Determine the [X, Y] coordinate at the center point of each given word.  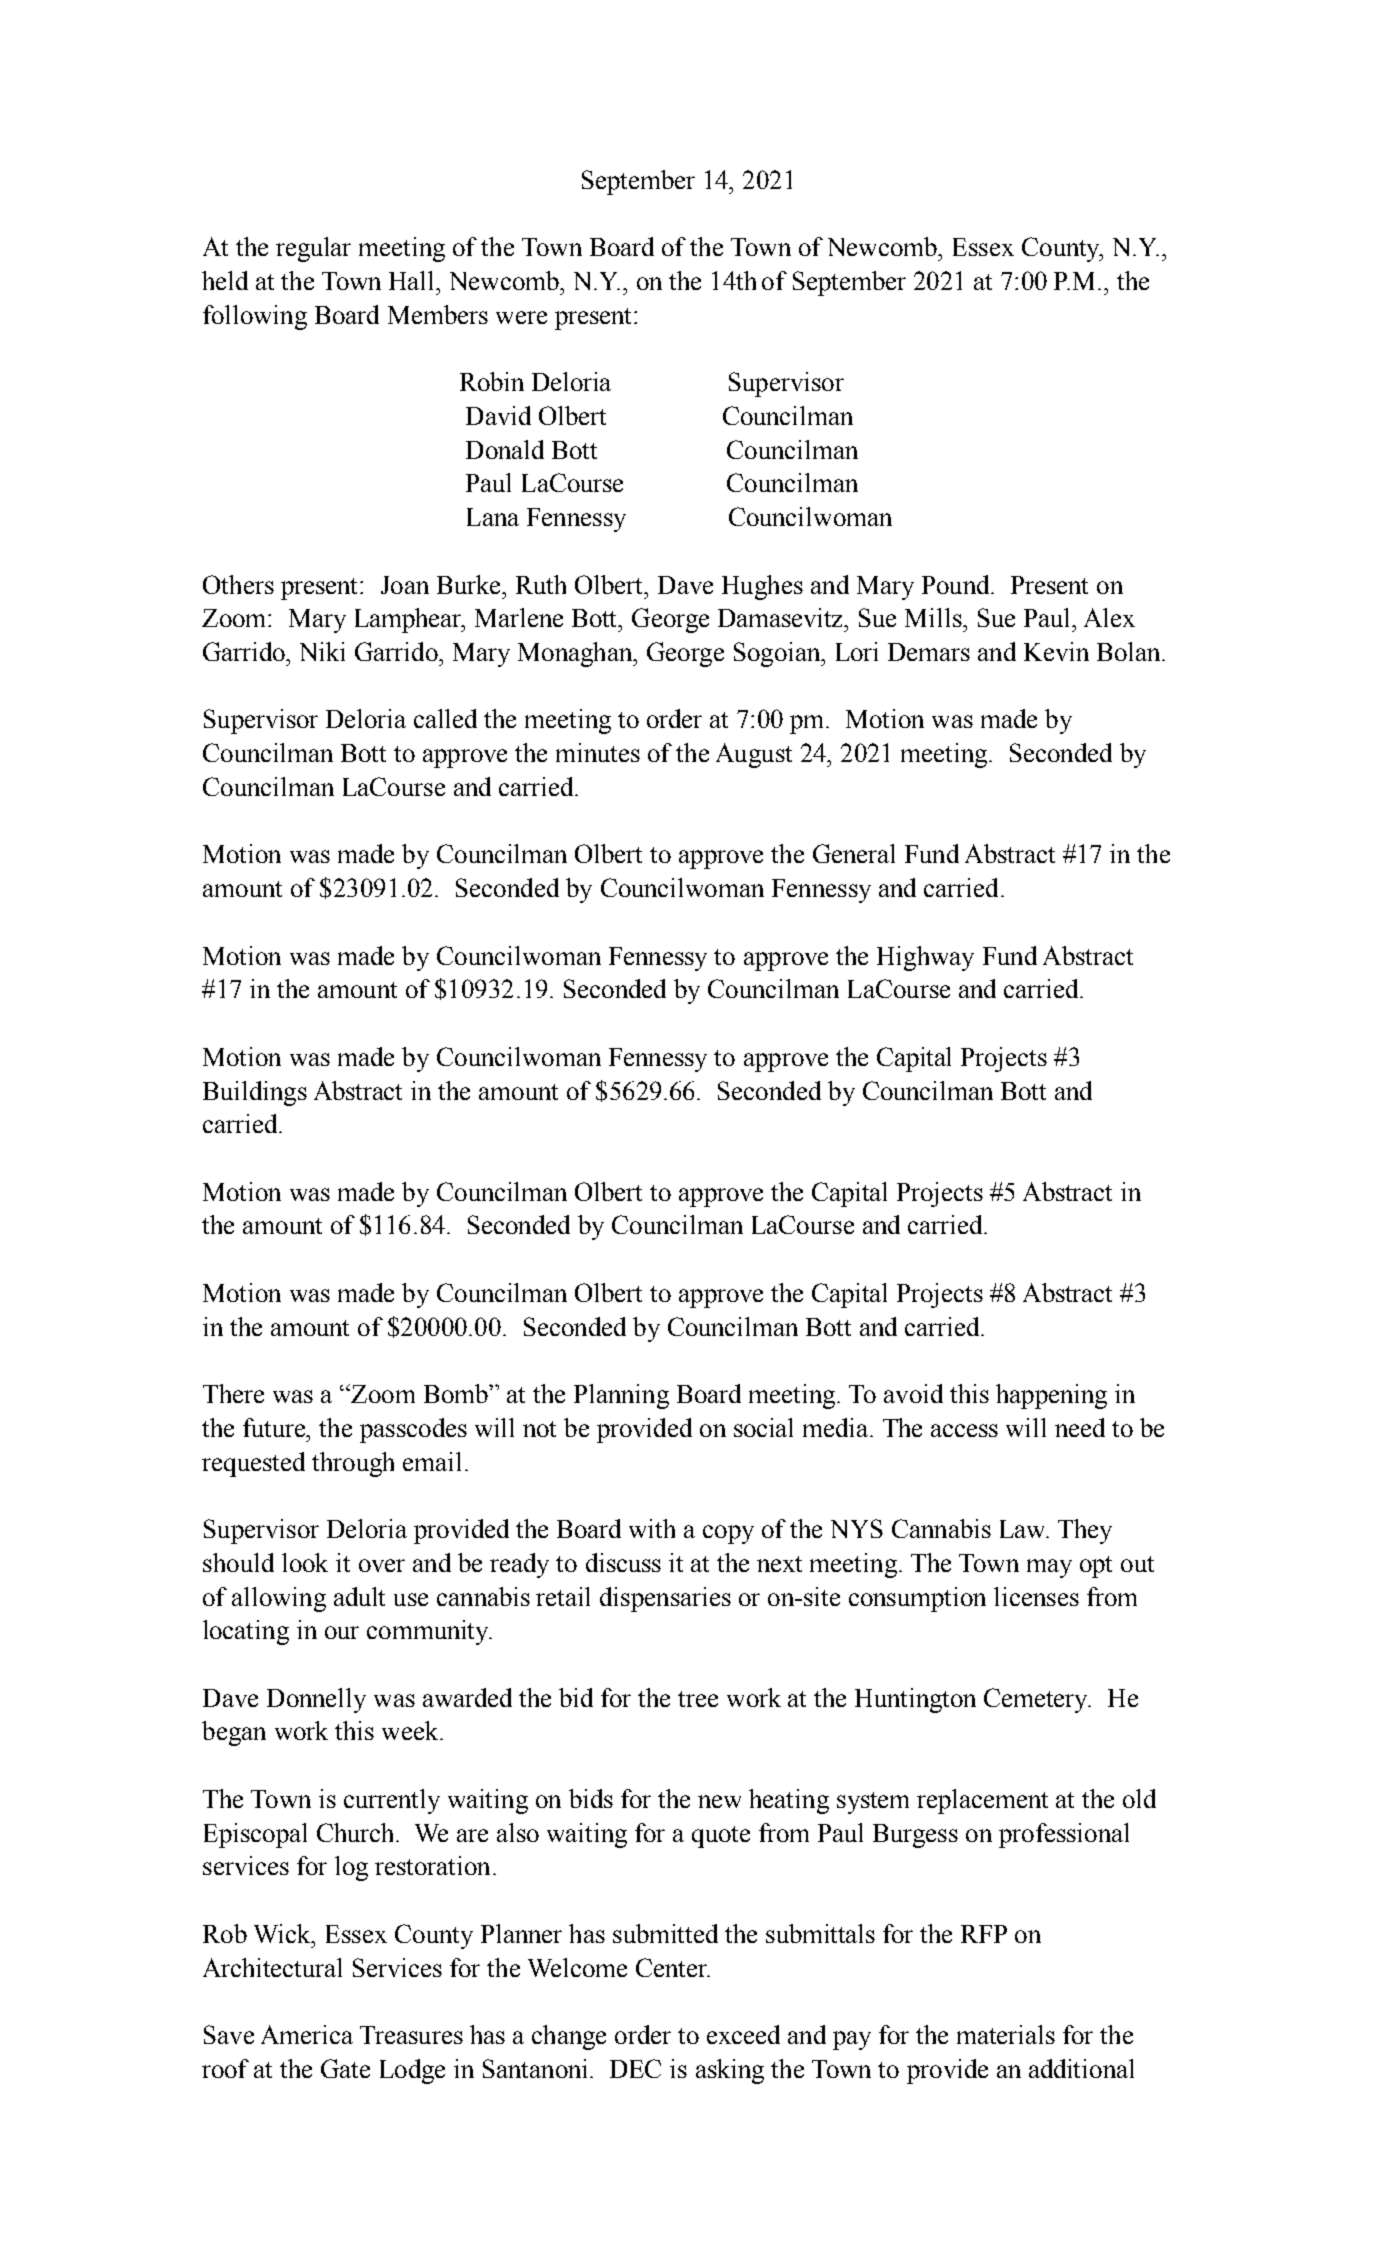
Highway [925, 958]
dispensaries [665, 1599]
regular [313, 249]
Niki [322, 651]
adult [359, 1596]
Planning [621, 1396]
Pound [957, 584]
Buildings [255, 1093]
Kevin [1056, 651]
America [307, 2034]
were [521, 317]
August [754, 755]
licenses [1036, 1596]
